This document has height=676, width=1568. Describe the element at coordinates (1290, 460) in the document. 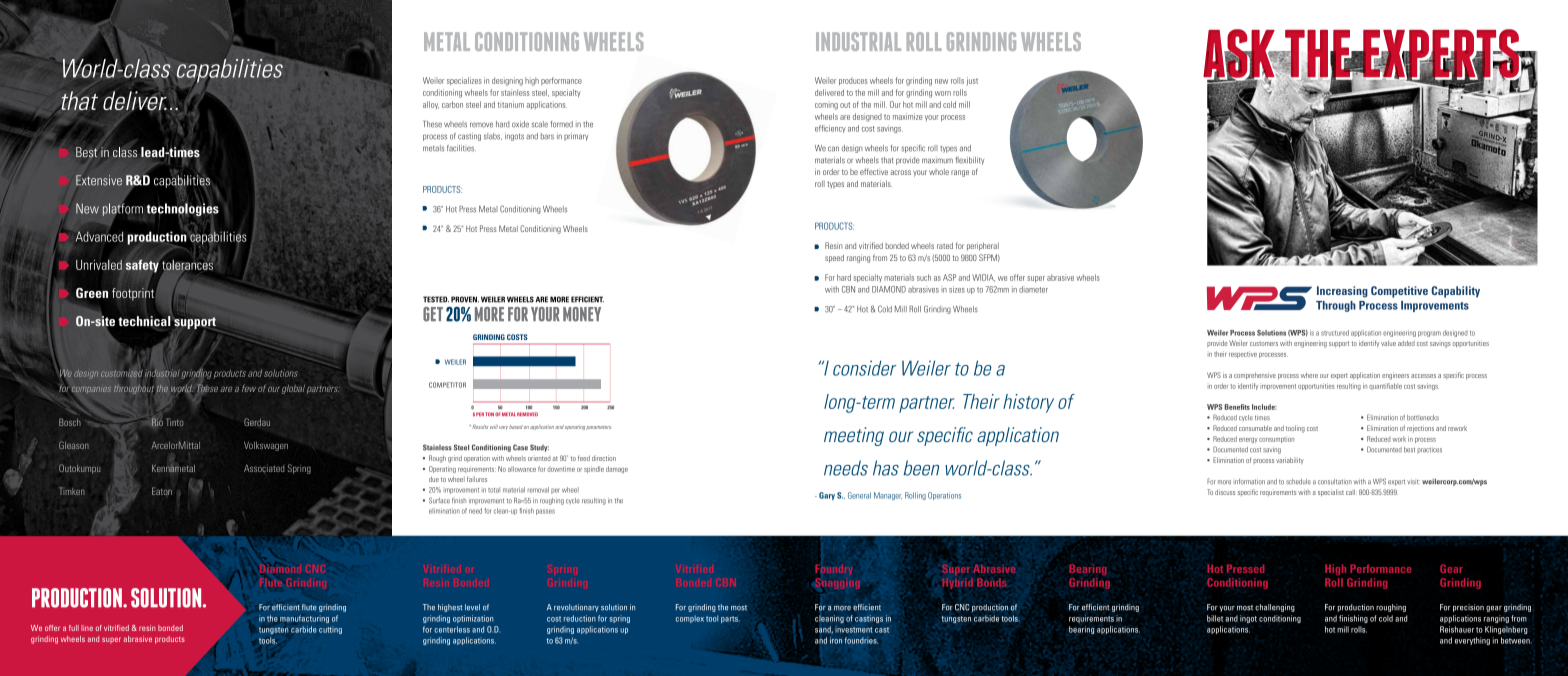

I see `variability` at that location.
